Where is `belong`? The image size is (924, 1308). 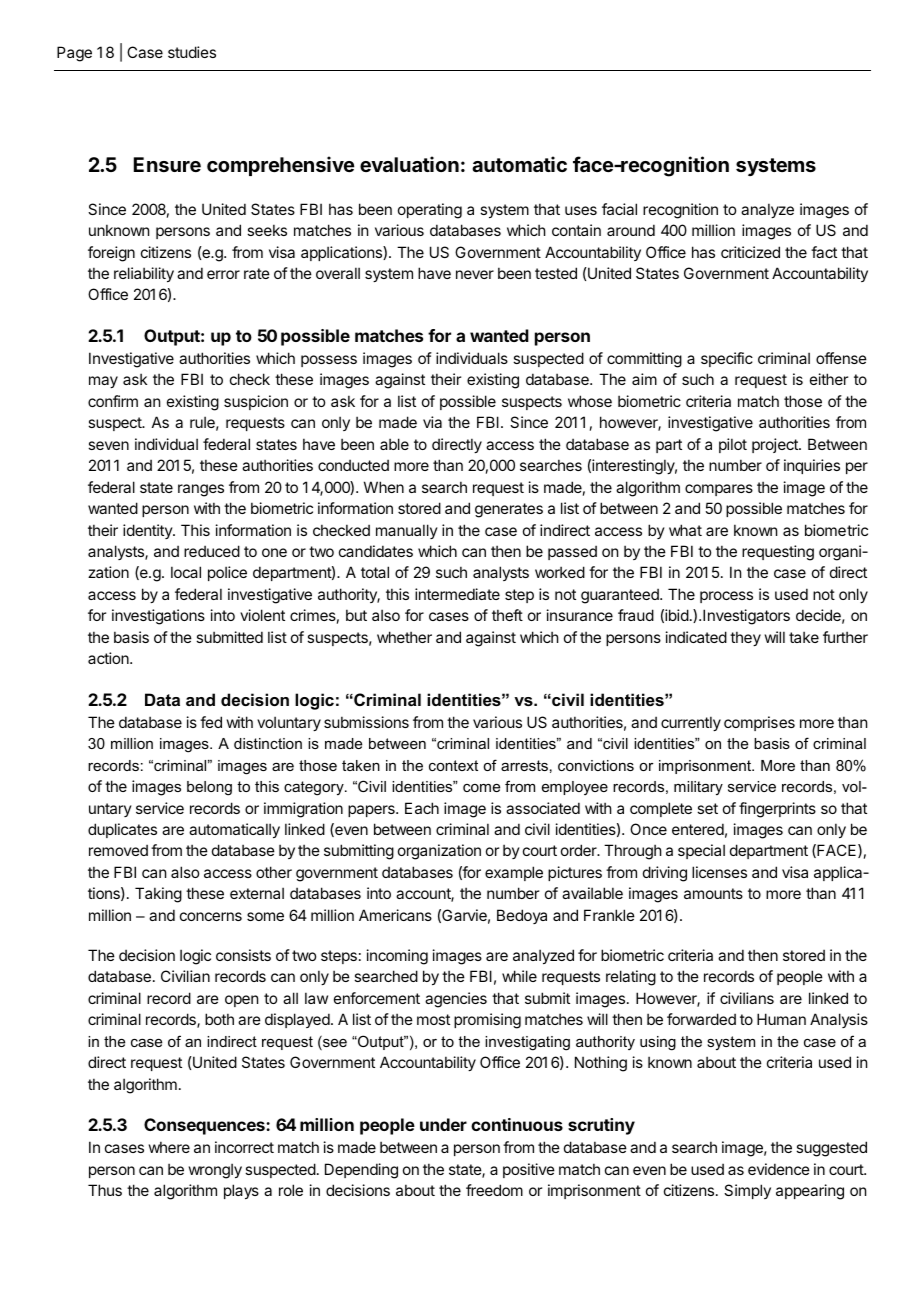 belong is located at coordinates (209, 788).
